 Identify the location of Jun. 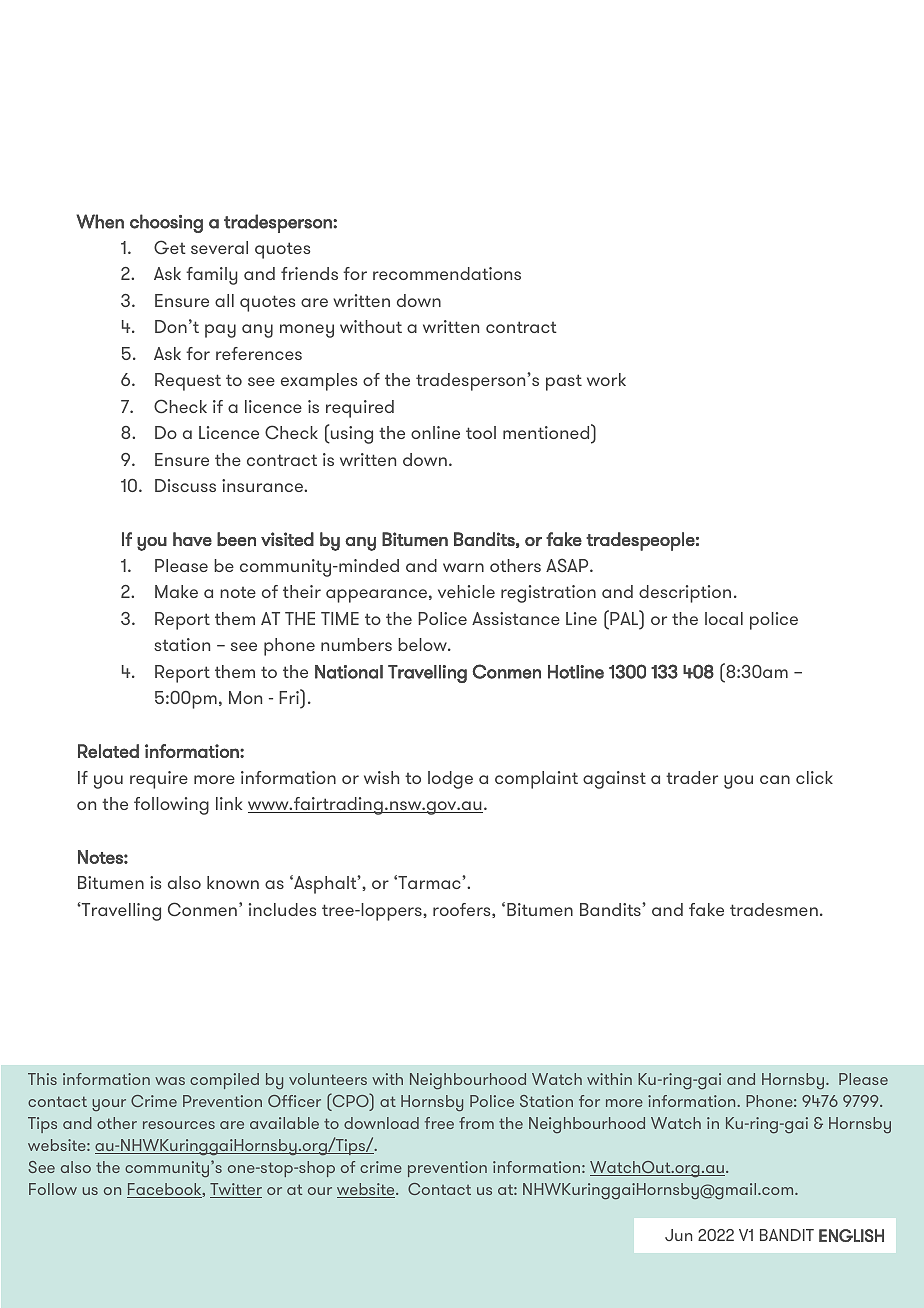
(678, 1235).
